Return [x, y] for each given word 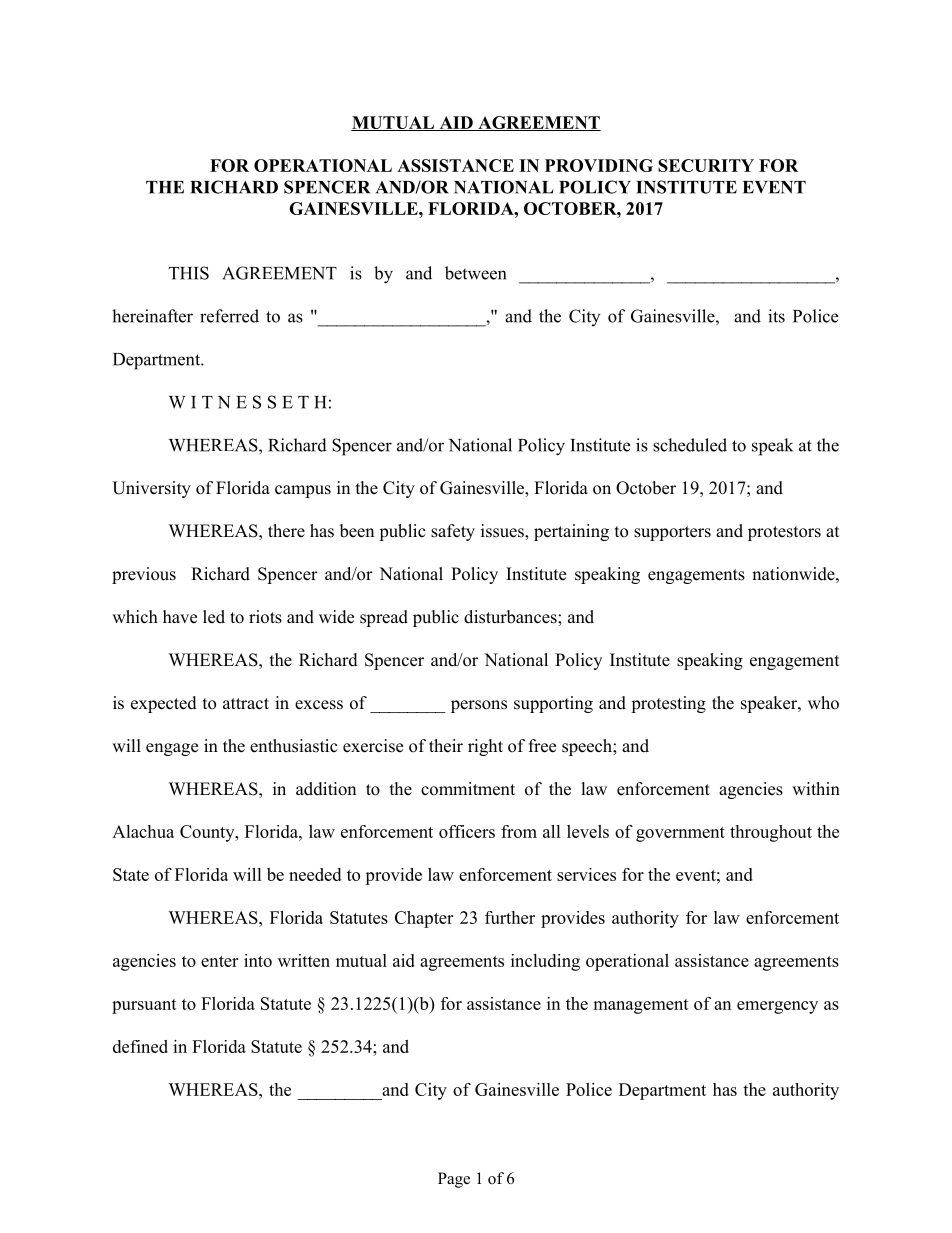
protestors [784, 533]
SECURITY [706, 165]
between [475, 273]
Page [454, 1180]
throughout [771, 833]
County [208, 833]
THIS [189, 273]
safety [453, 532]
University [151, 489]
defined [140, 1046]
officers [467, 831]
